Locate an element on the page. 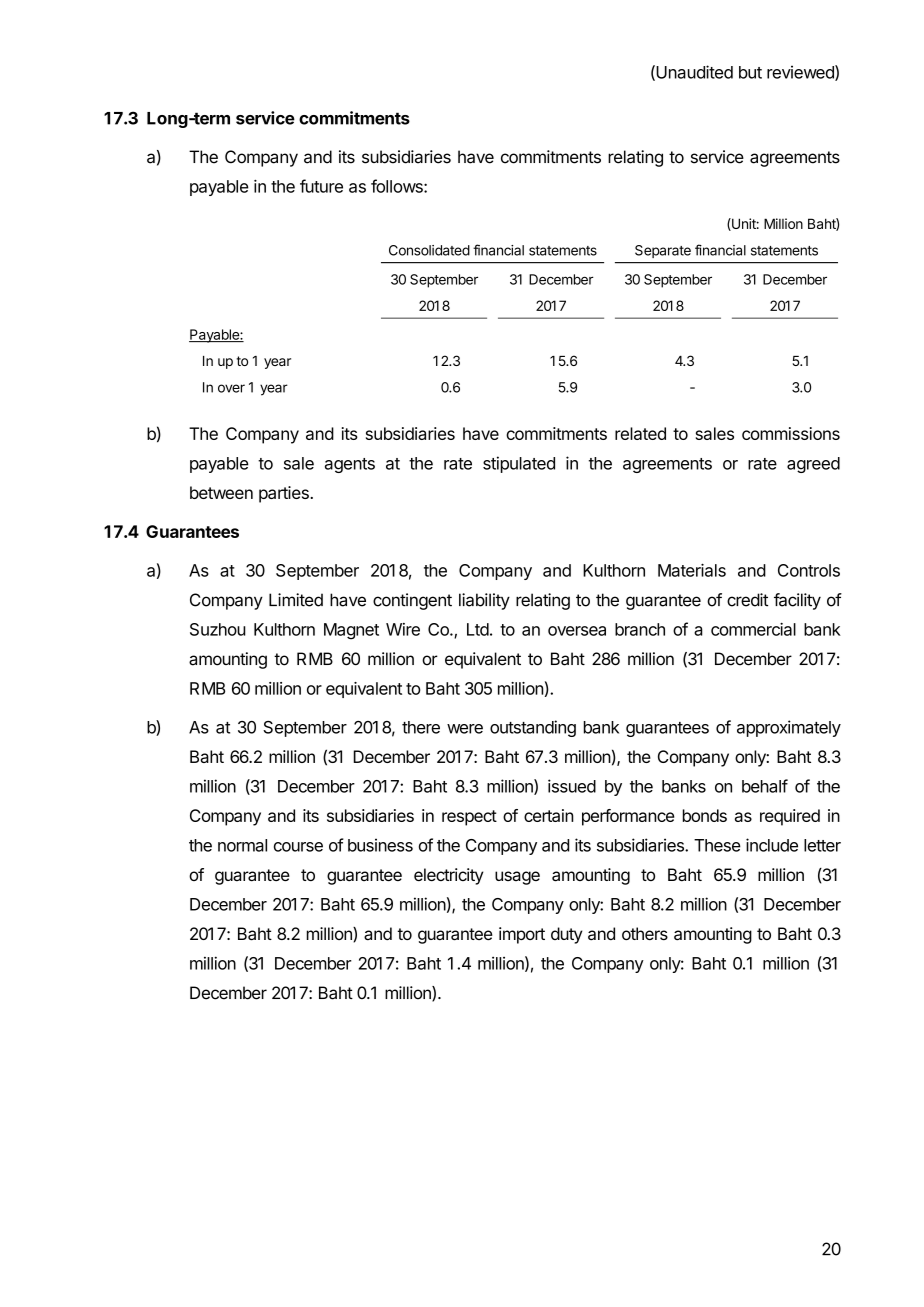 This page has width=924, height=1307. import is located at coordinates (522, 935).
